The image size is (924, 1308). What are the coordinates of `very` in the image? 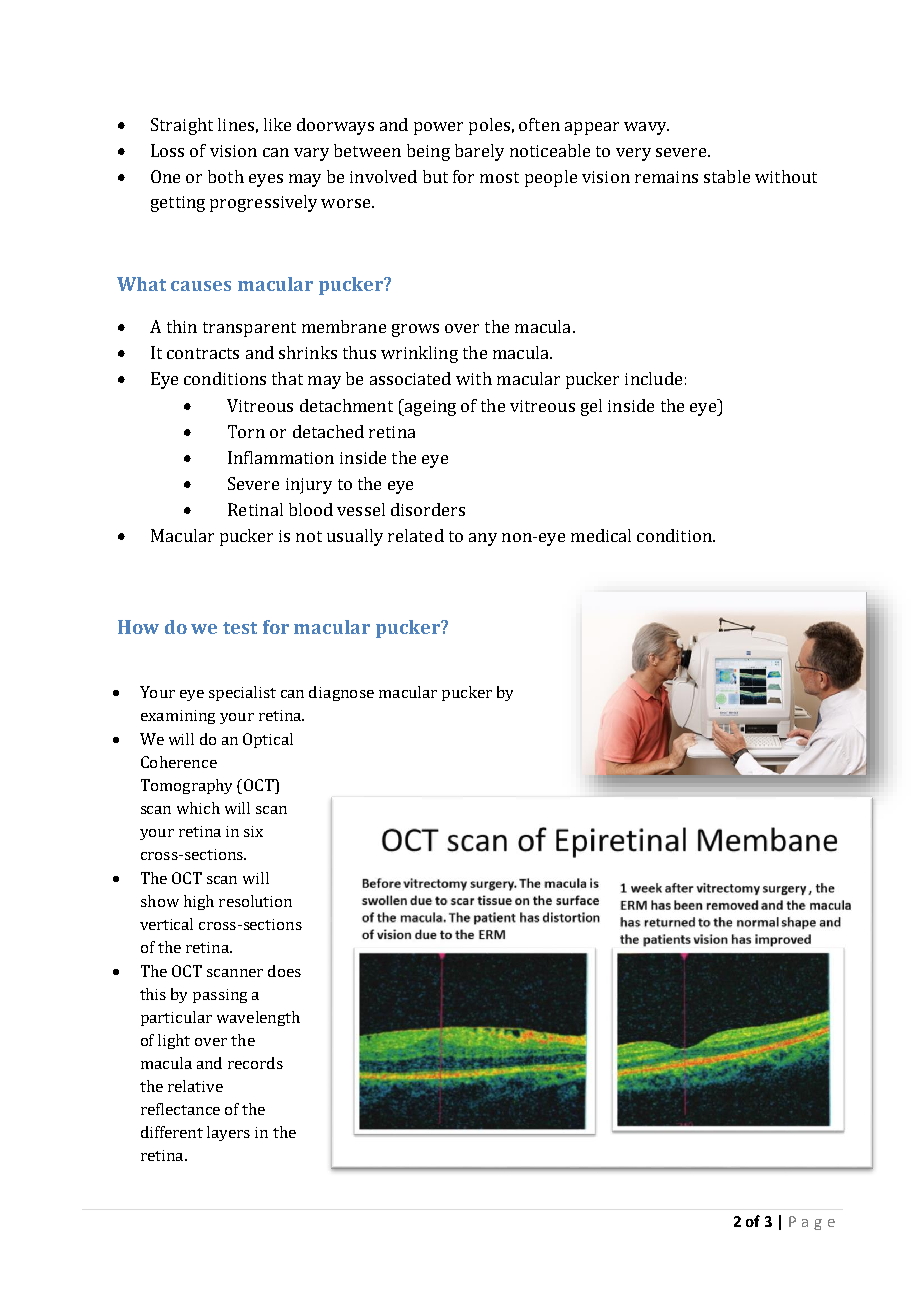 It's located at (633, 154).
